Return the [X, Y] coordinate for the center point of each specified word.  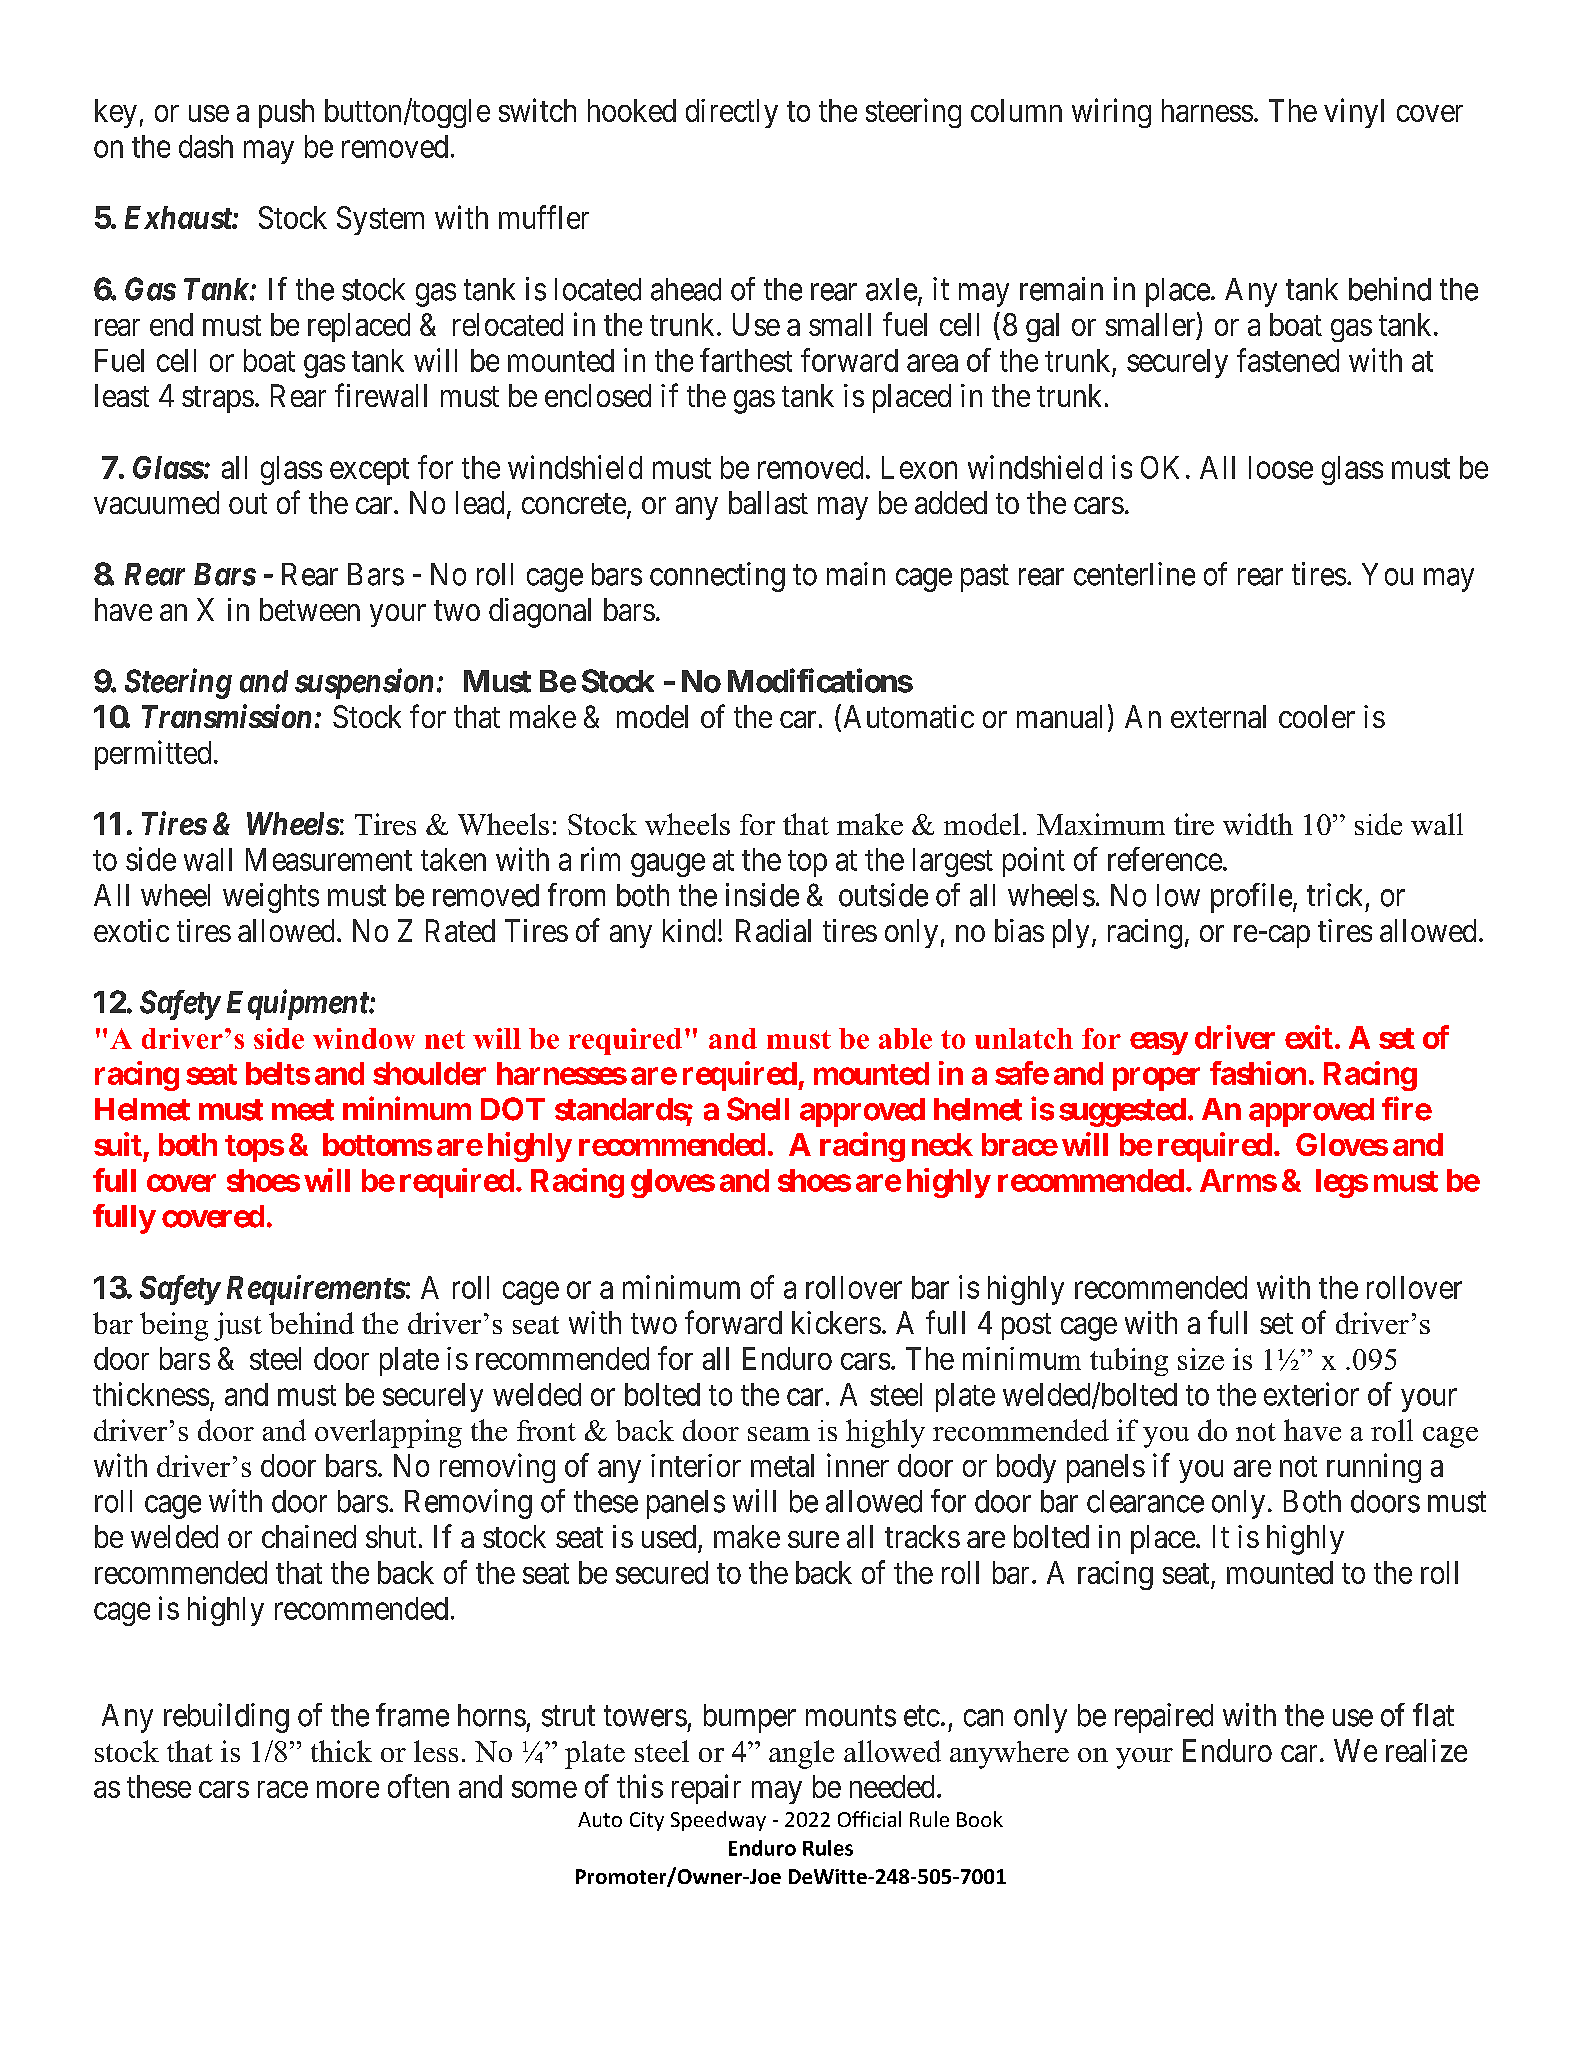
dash [206, 146]
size [1201, 1359]
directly [732, 113]
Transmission [226, 716]
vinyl [1354, 113]
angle [801, 1754]
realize [1426, 1750]
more [348, 1789]
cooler [1317, 716]
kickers [836, 1322]
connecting [717, 577]
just [238, 1326]
